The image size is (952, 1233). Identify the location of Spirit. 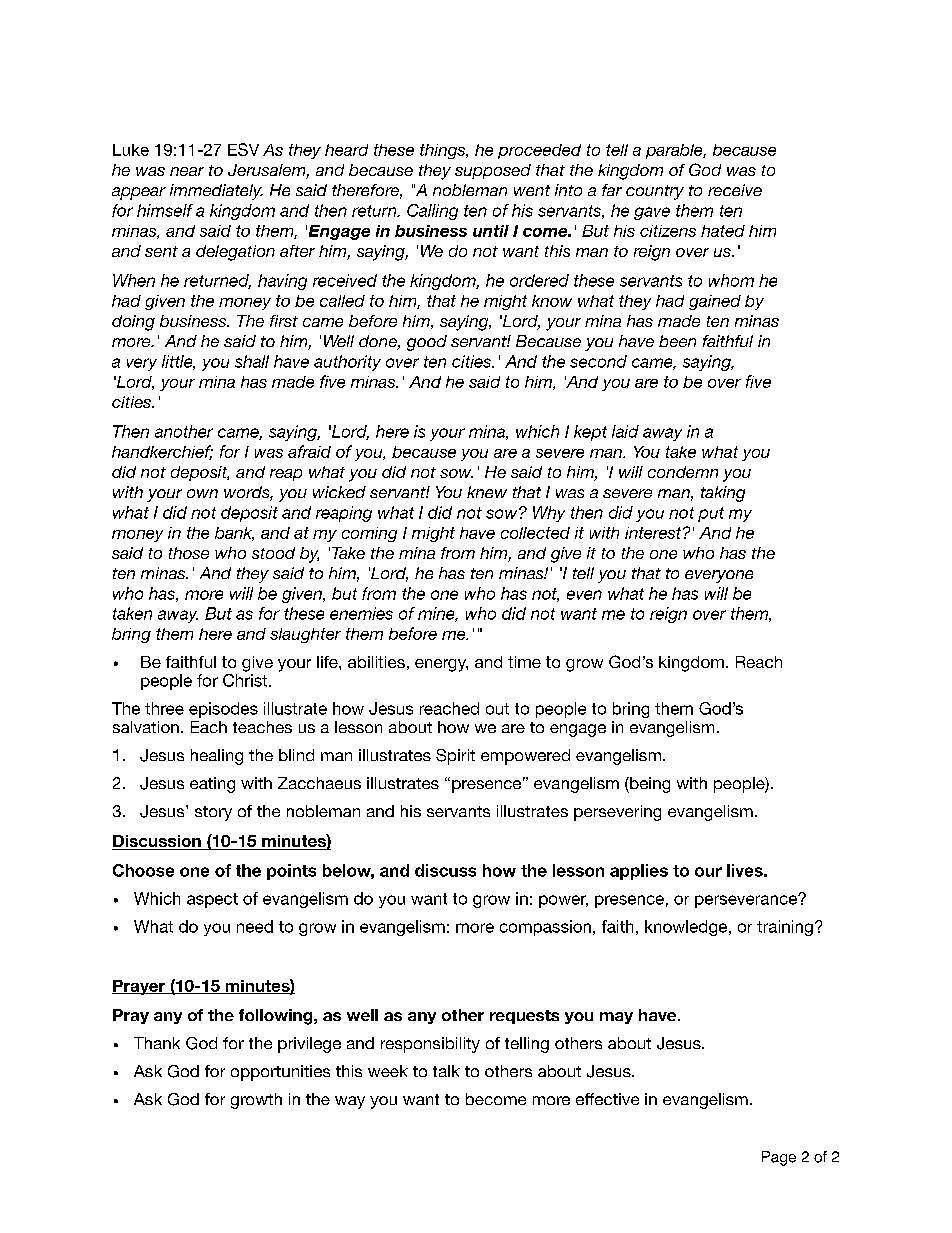
(455, 757).
